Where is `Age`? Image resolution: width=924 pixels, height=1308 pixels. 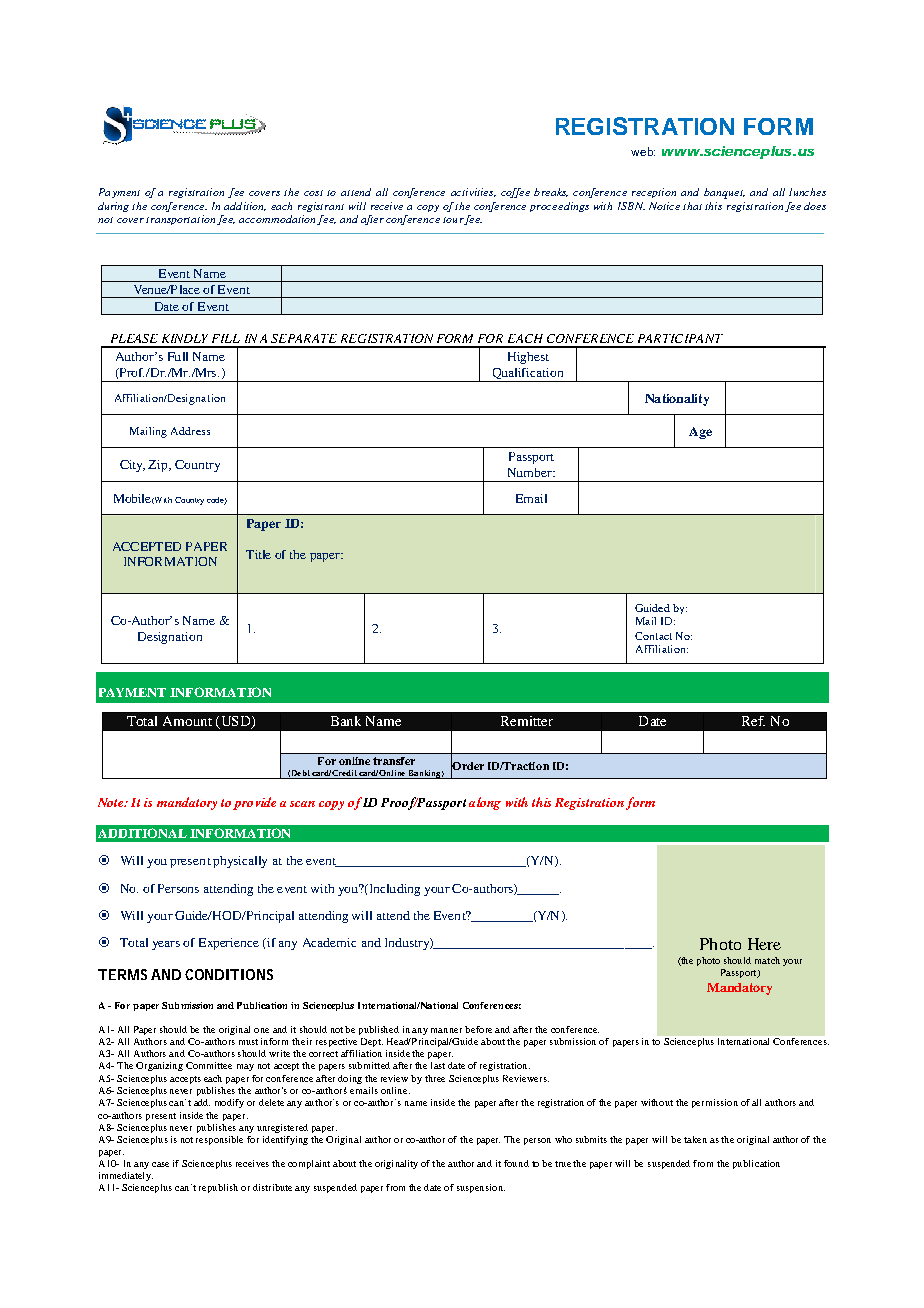 Age is located at coordinates (700, 433).
